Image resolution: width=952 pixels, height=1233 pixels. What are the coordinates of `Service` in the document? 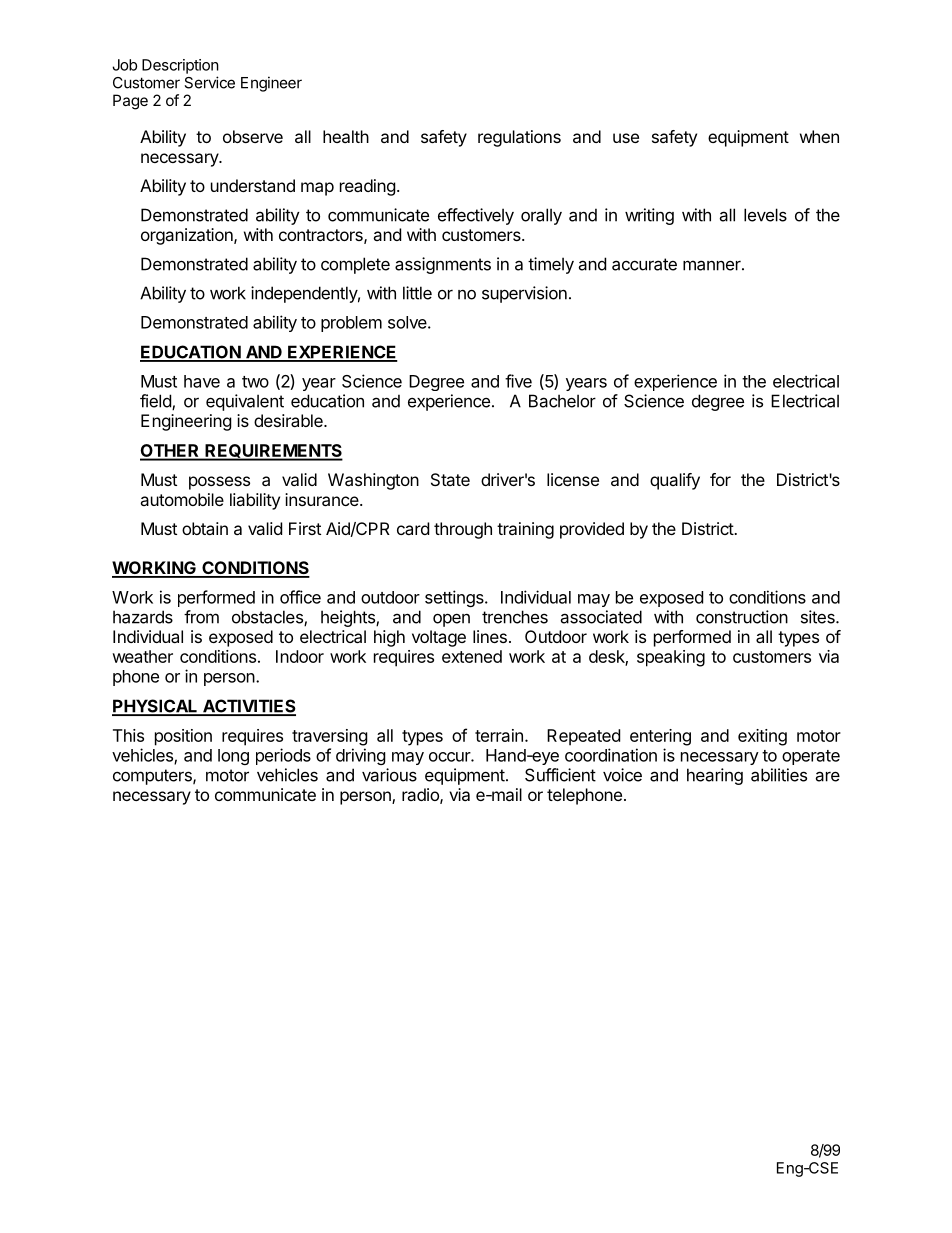 It's located at (209, 82).
